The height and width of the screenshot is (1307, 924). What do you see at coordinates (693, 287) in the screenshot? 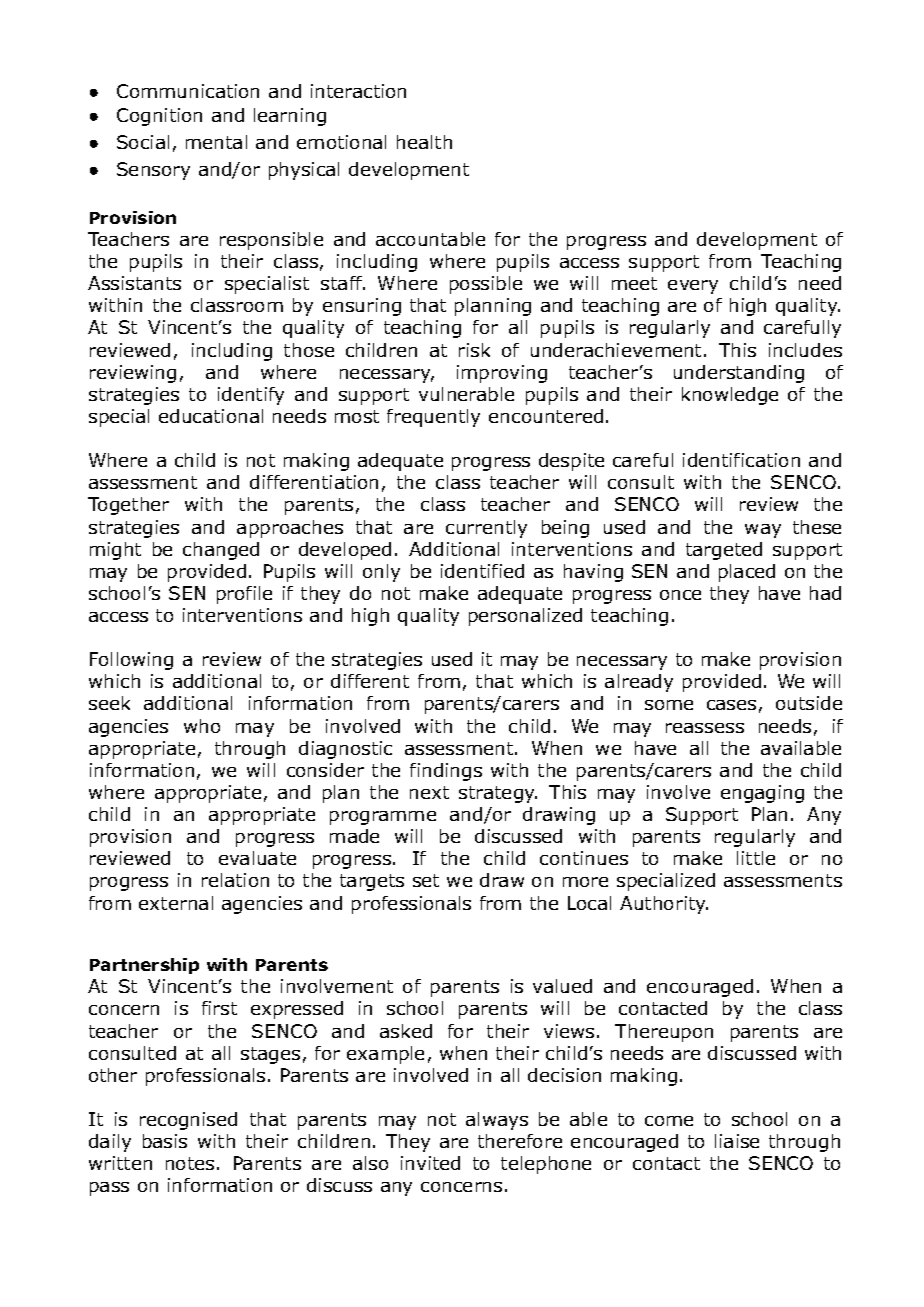
I see `every` at bounding box center [693, 287].
